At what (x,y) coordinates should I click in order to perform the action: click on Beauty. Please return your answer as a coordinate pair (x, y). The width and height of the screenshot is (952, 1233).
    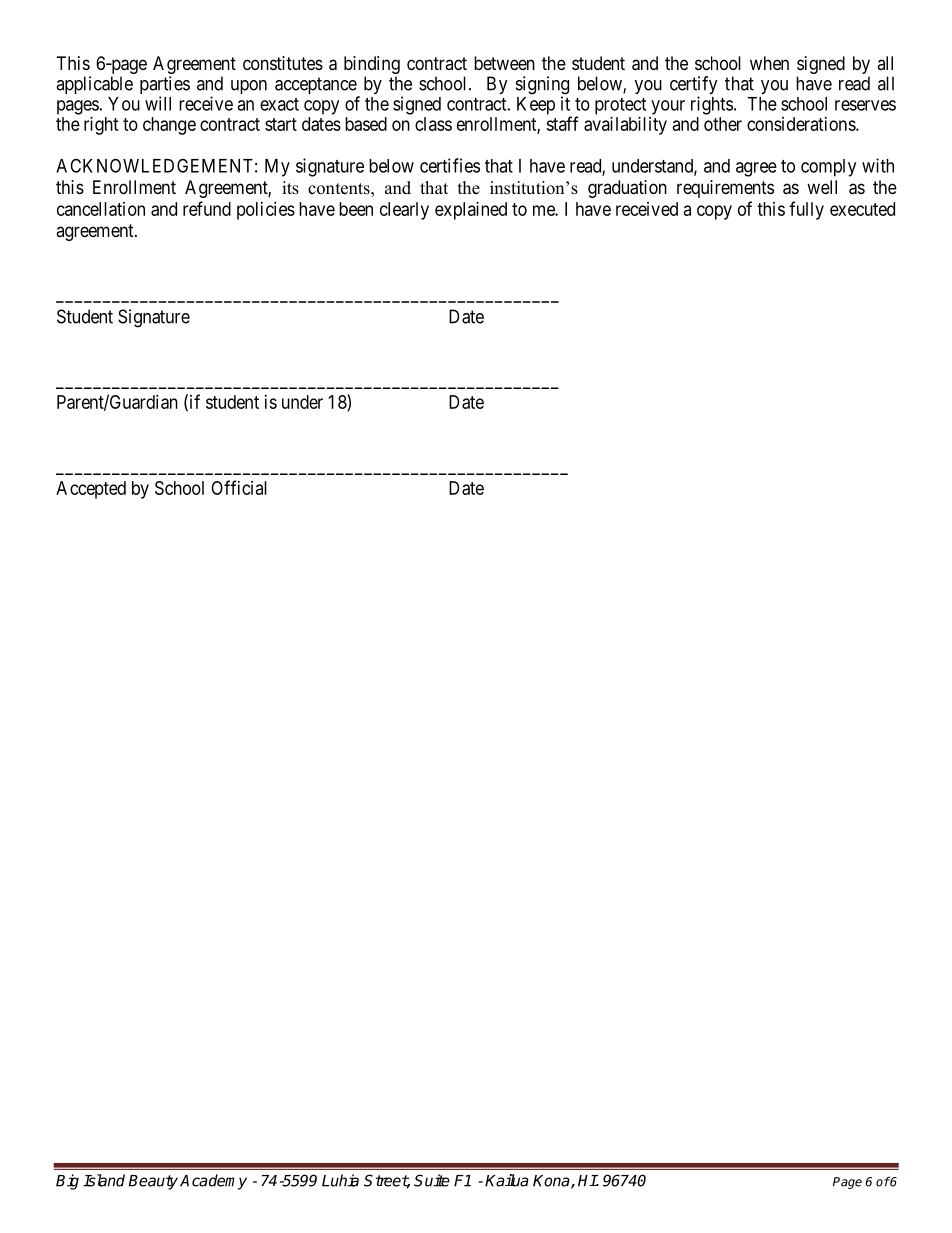
    Looking at the image, I should click on (153, 1182).
